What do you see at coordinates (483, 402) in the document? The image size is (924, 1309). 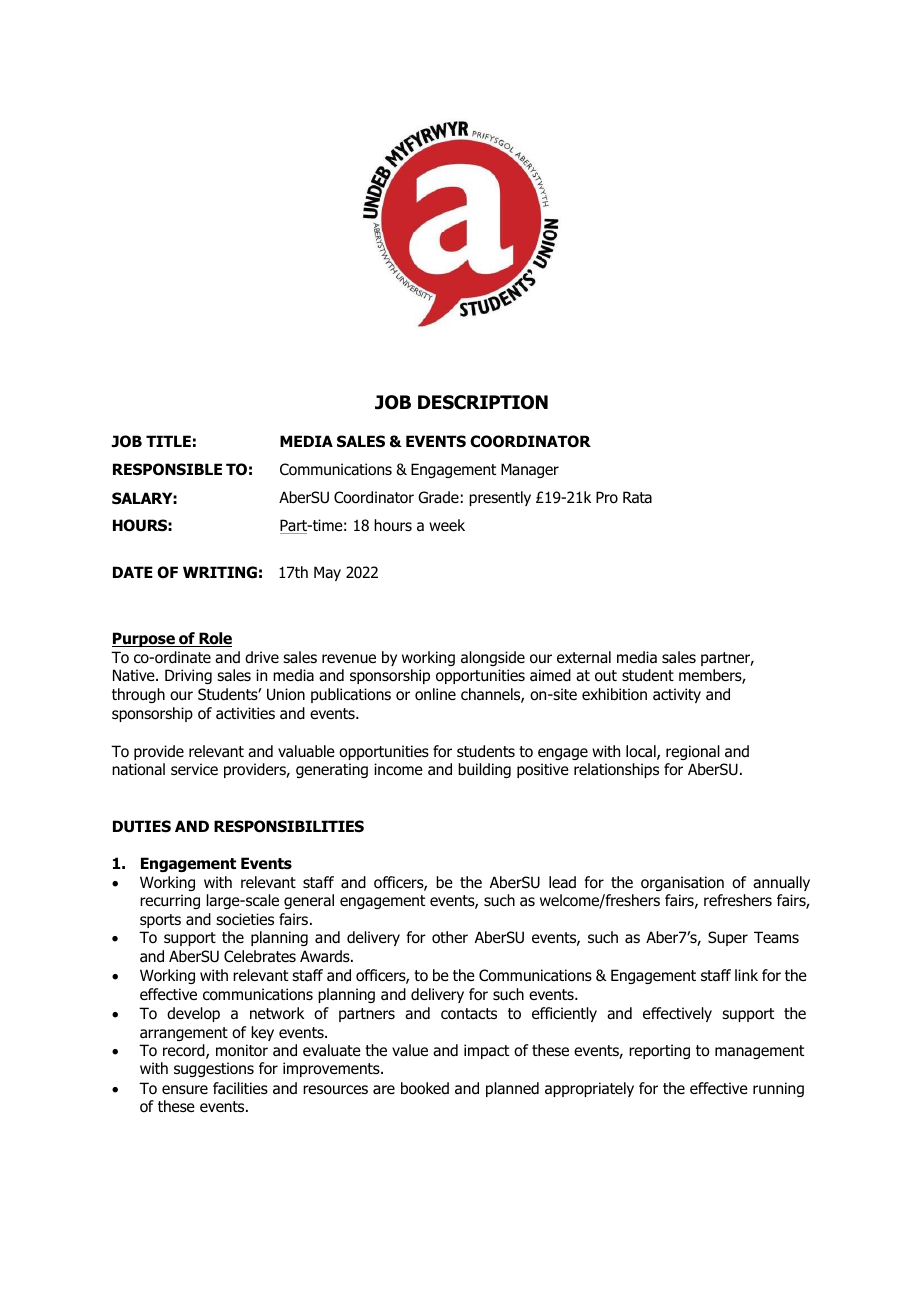 I see `DESCRIPTION` at bounding box center [483, 402].
